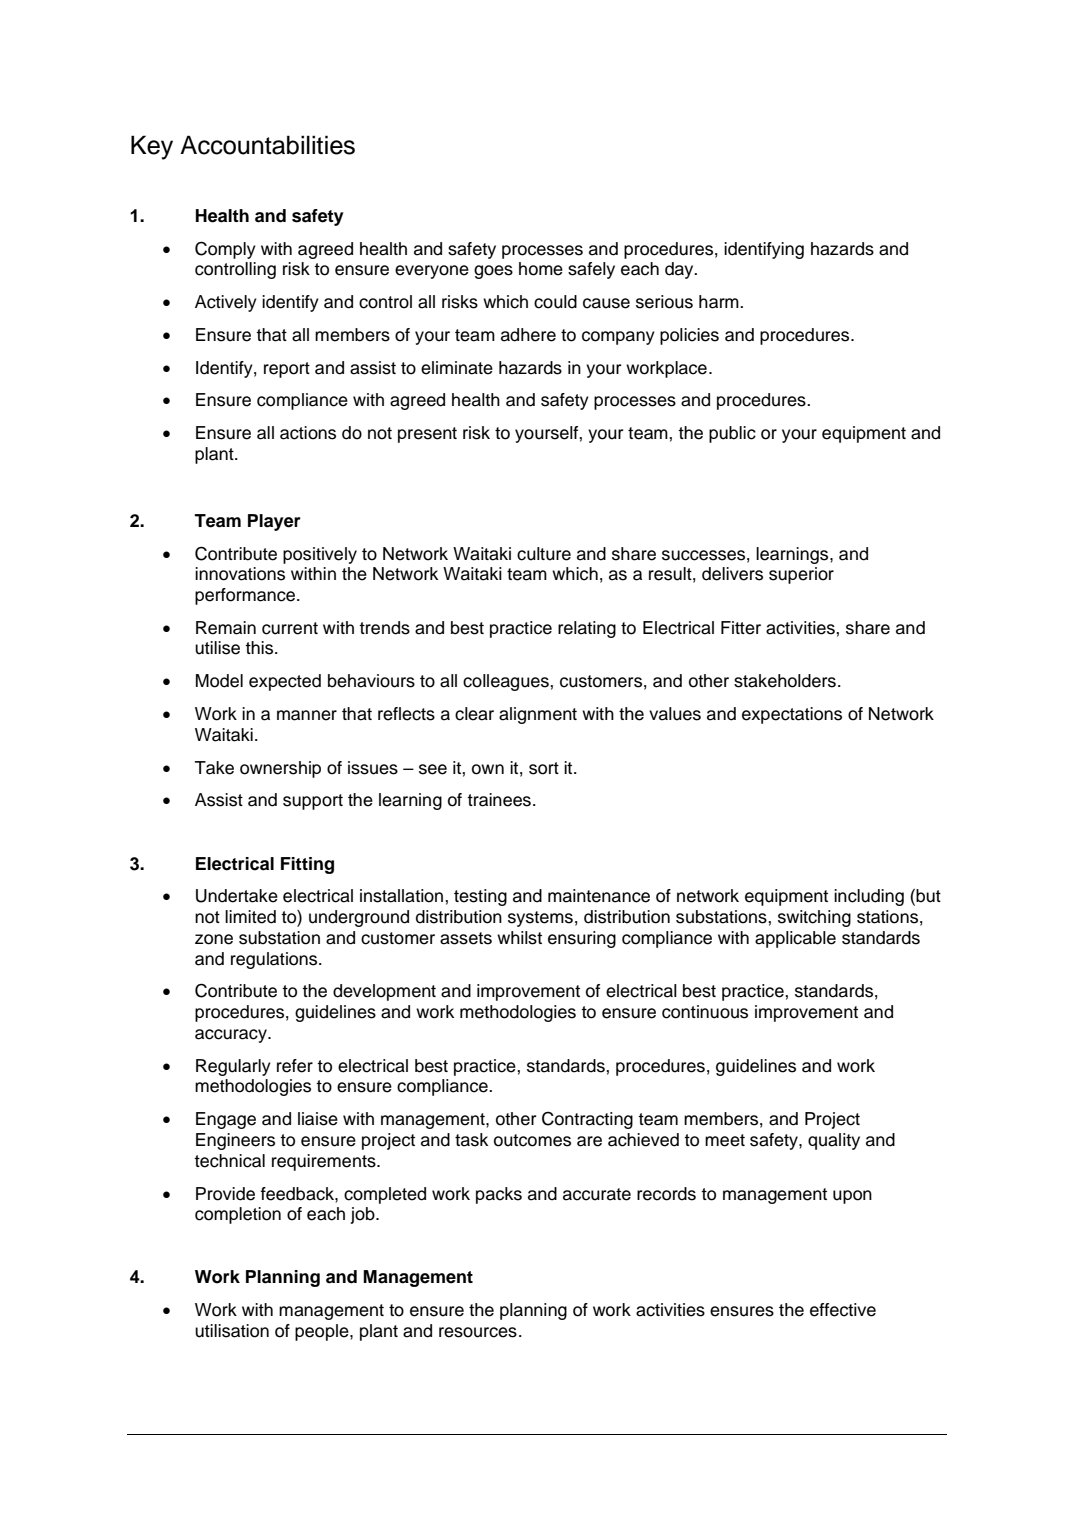 This screenshot has height=1519, width=1074. I want to click on whilst, so click(519, 938).
